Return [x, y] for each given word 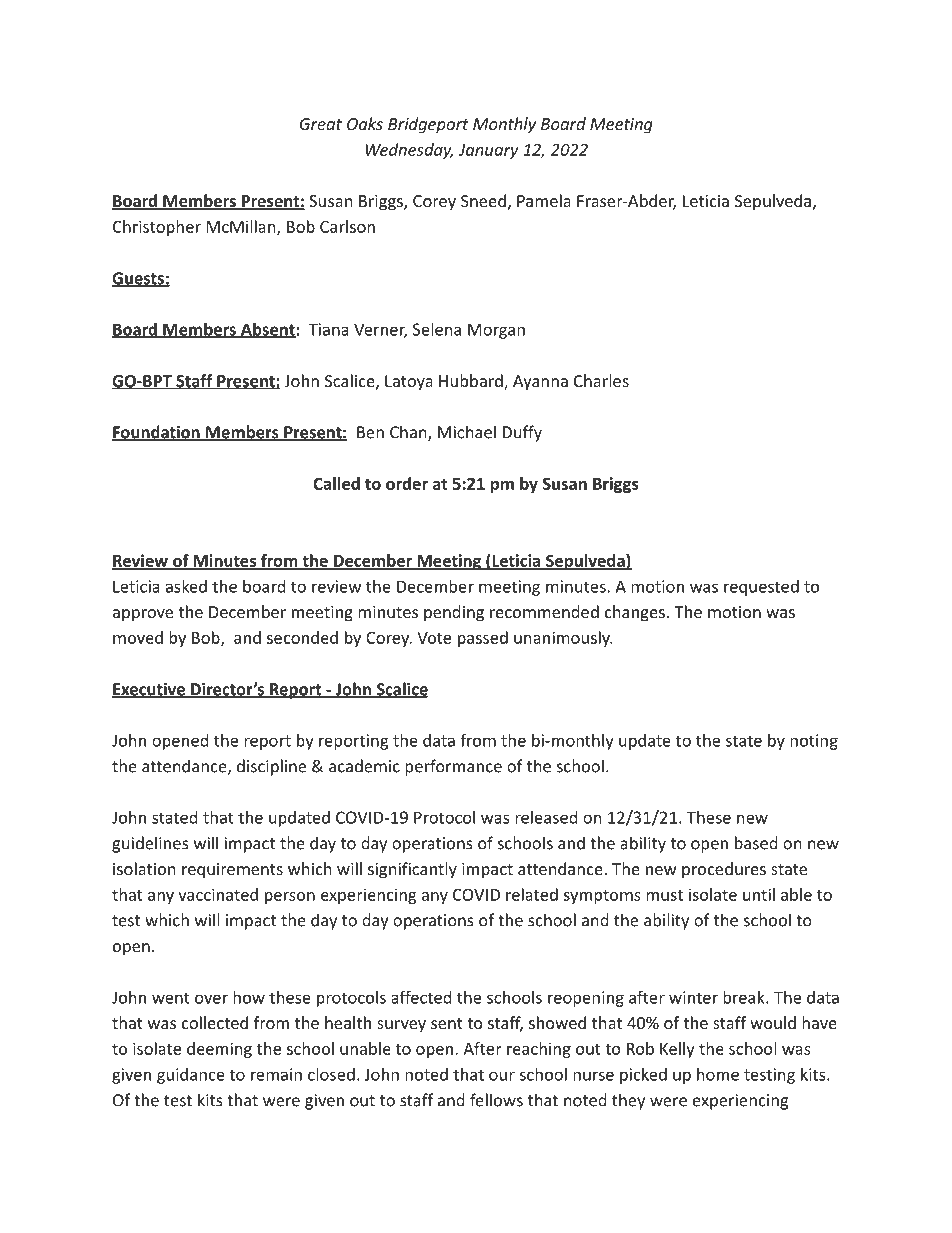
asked [186, 586]
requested [761, 588]
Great [321, 124]
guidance [191, 1076]
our [502, 1076]
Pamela [544, 200]
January [488, 151]
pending [454, 613]
